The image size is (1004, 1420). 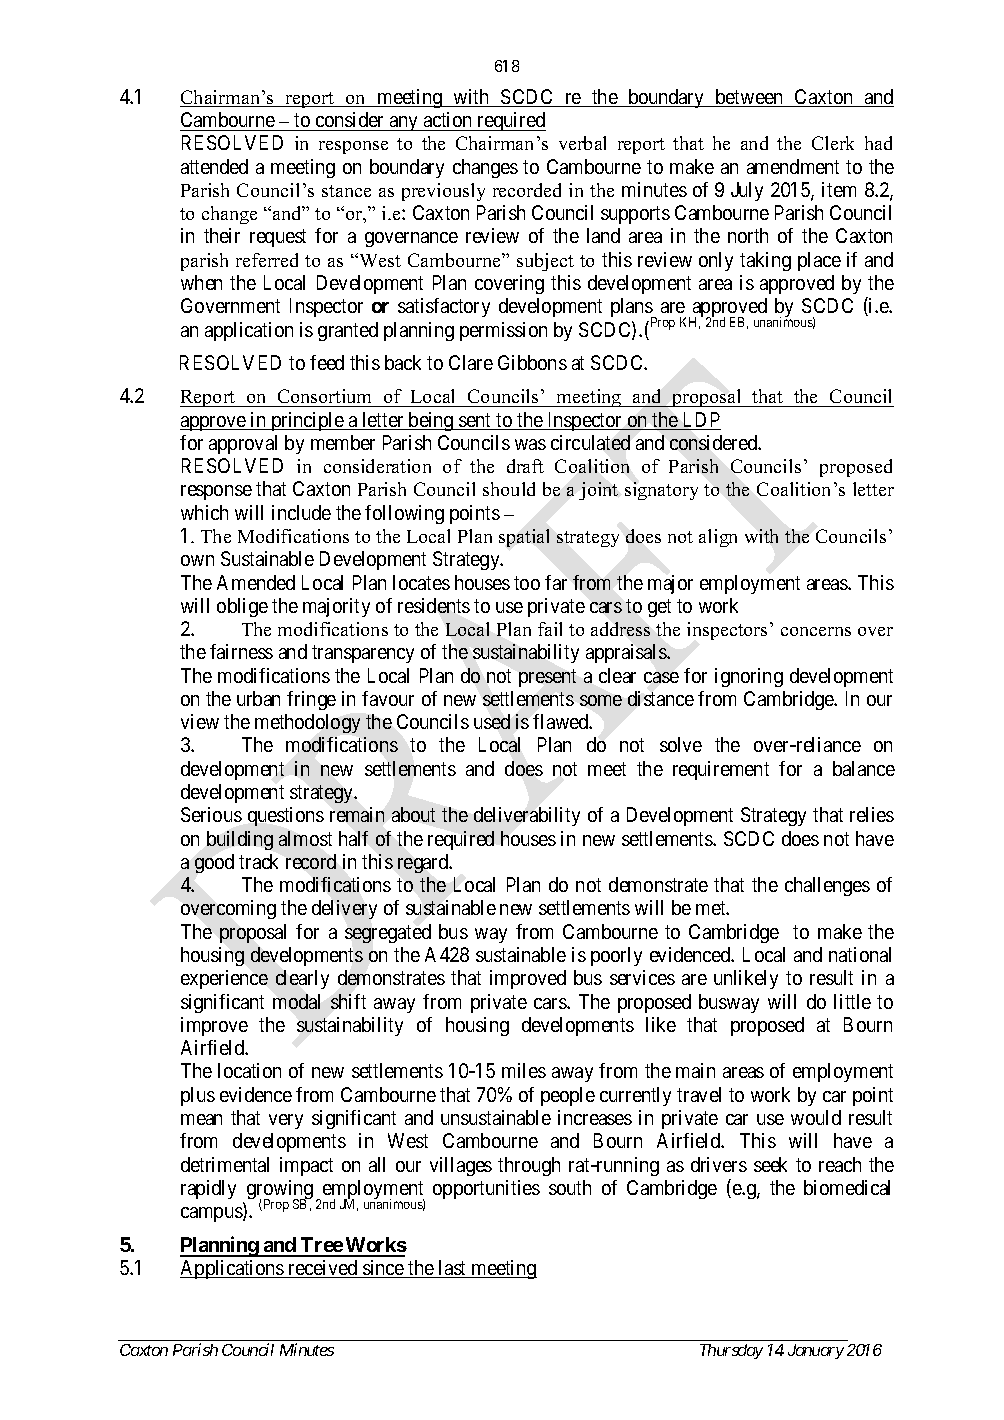 What do you see at coordinates (492, 721) in the screenshot?
I see `used` at bounding box center [492, 721].
